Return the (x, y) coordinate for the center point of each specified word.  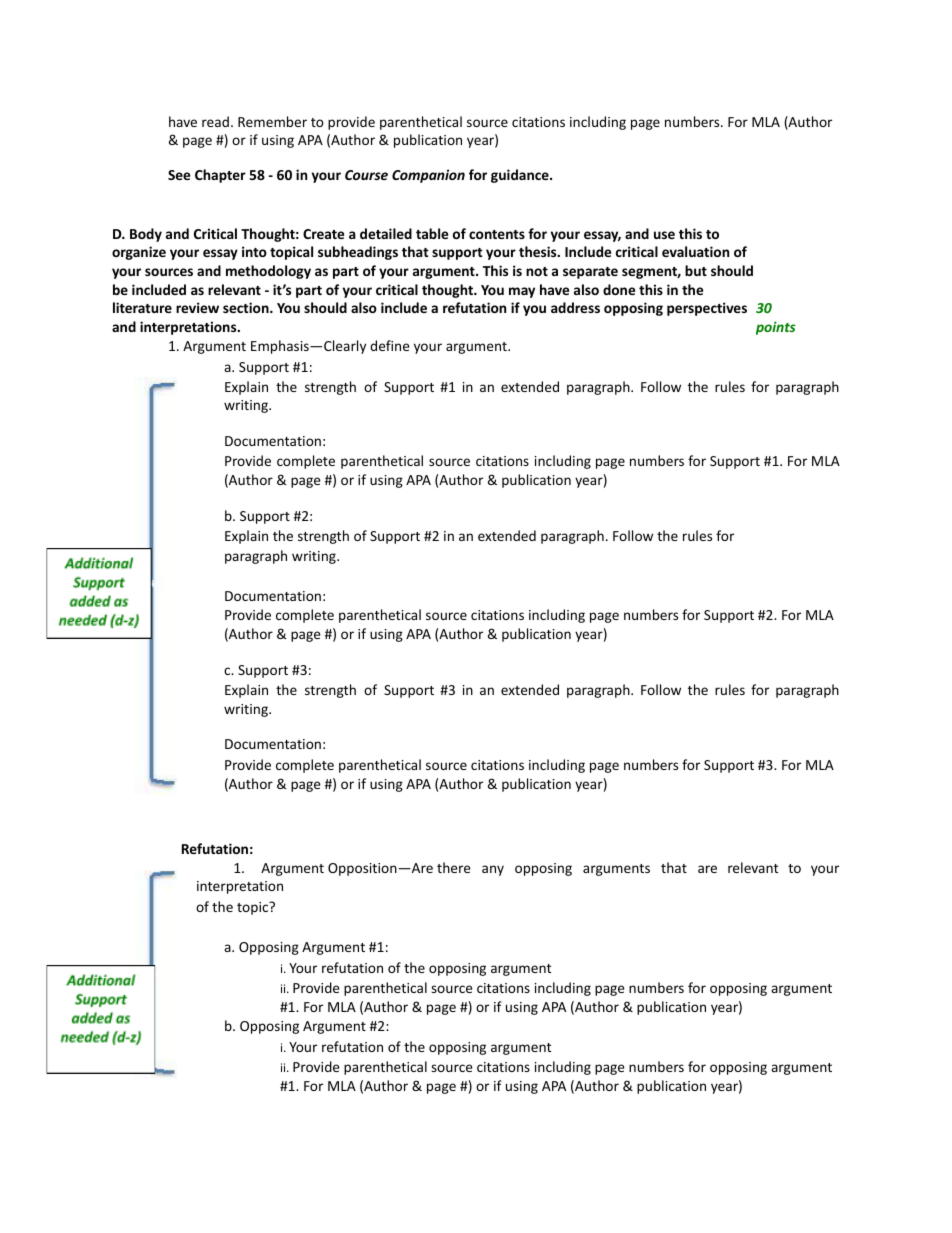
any (493, 870)
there (454, 867)
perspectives (707, 309)
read (215, 121)
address (575, 307)
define (390, 345)
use (664, 235)
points (776, 328)
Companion (428, 176)
